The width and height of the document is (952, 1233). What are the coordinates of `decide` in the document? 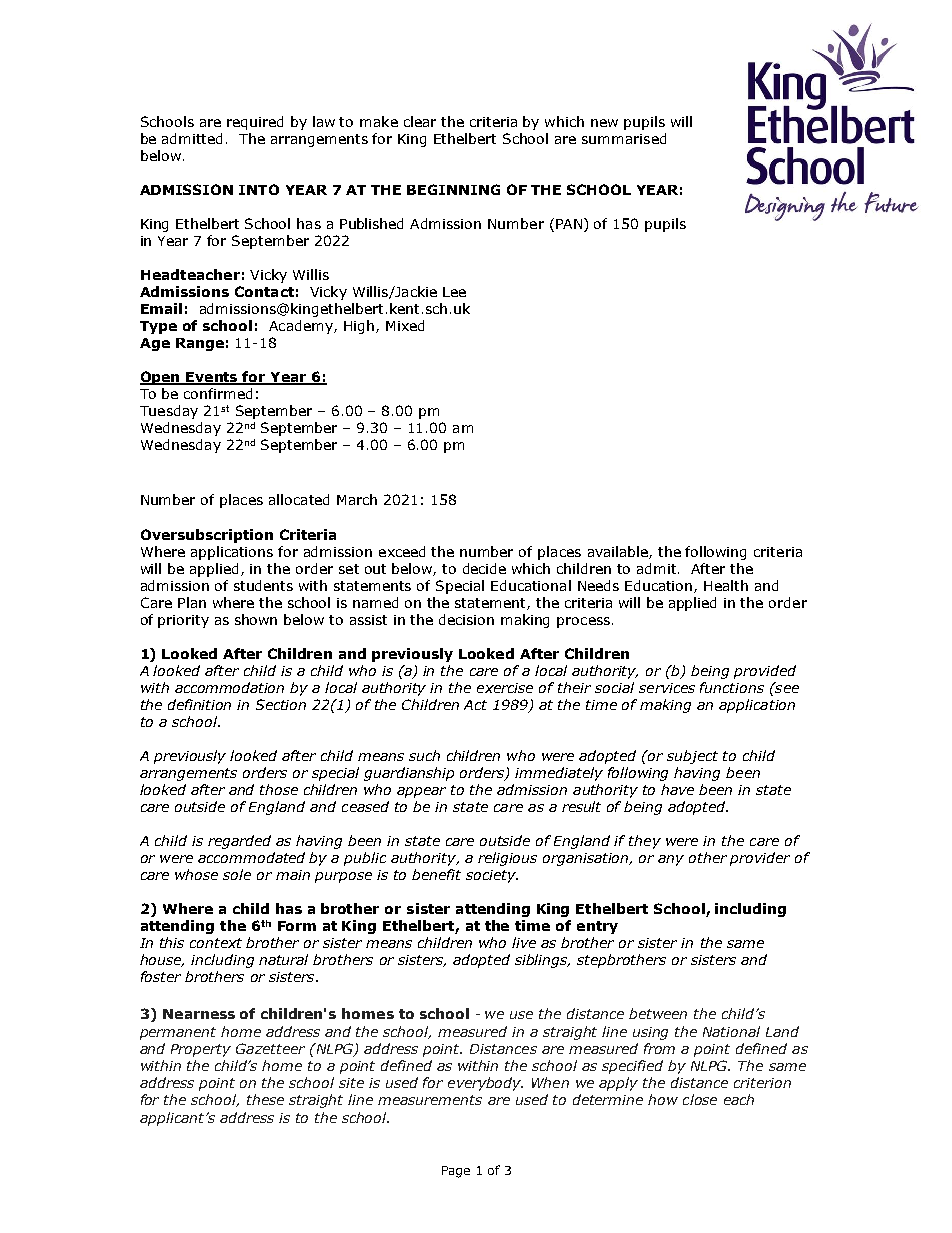 It's located at (484, 568).
